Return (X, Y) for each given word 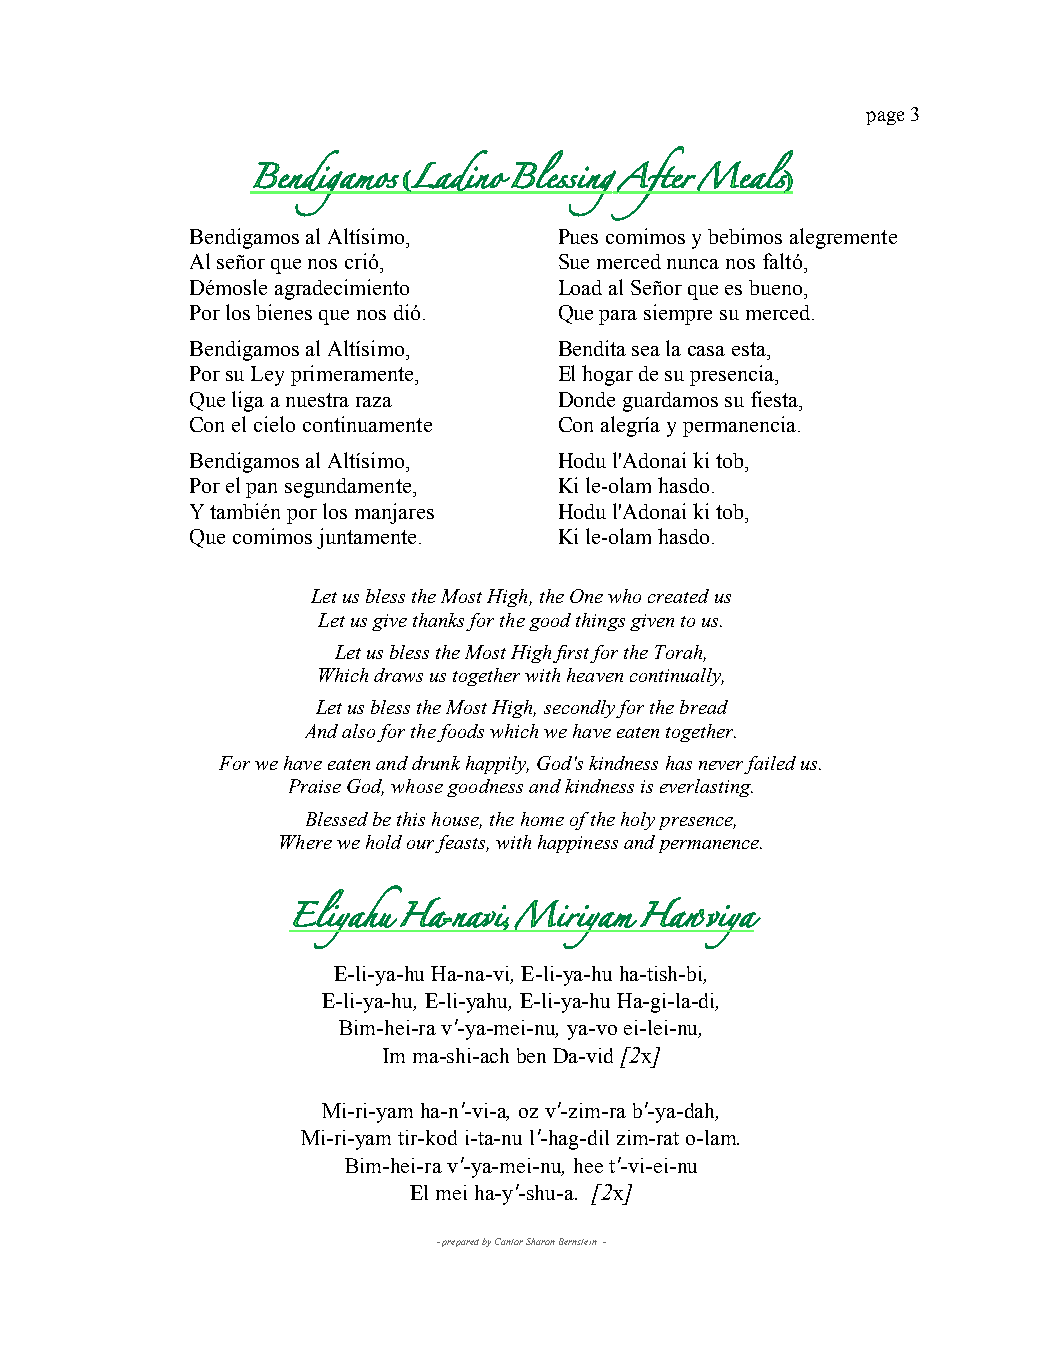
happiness (578, 844)
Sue (574, 261)
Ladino (460, 171)
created (678, 596)
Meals (744, 172)
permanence (710, 846)
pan (261, 490)
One (586, 596)
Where (306, 842)
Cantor (509, 1241)
